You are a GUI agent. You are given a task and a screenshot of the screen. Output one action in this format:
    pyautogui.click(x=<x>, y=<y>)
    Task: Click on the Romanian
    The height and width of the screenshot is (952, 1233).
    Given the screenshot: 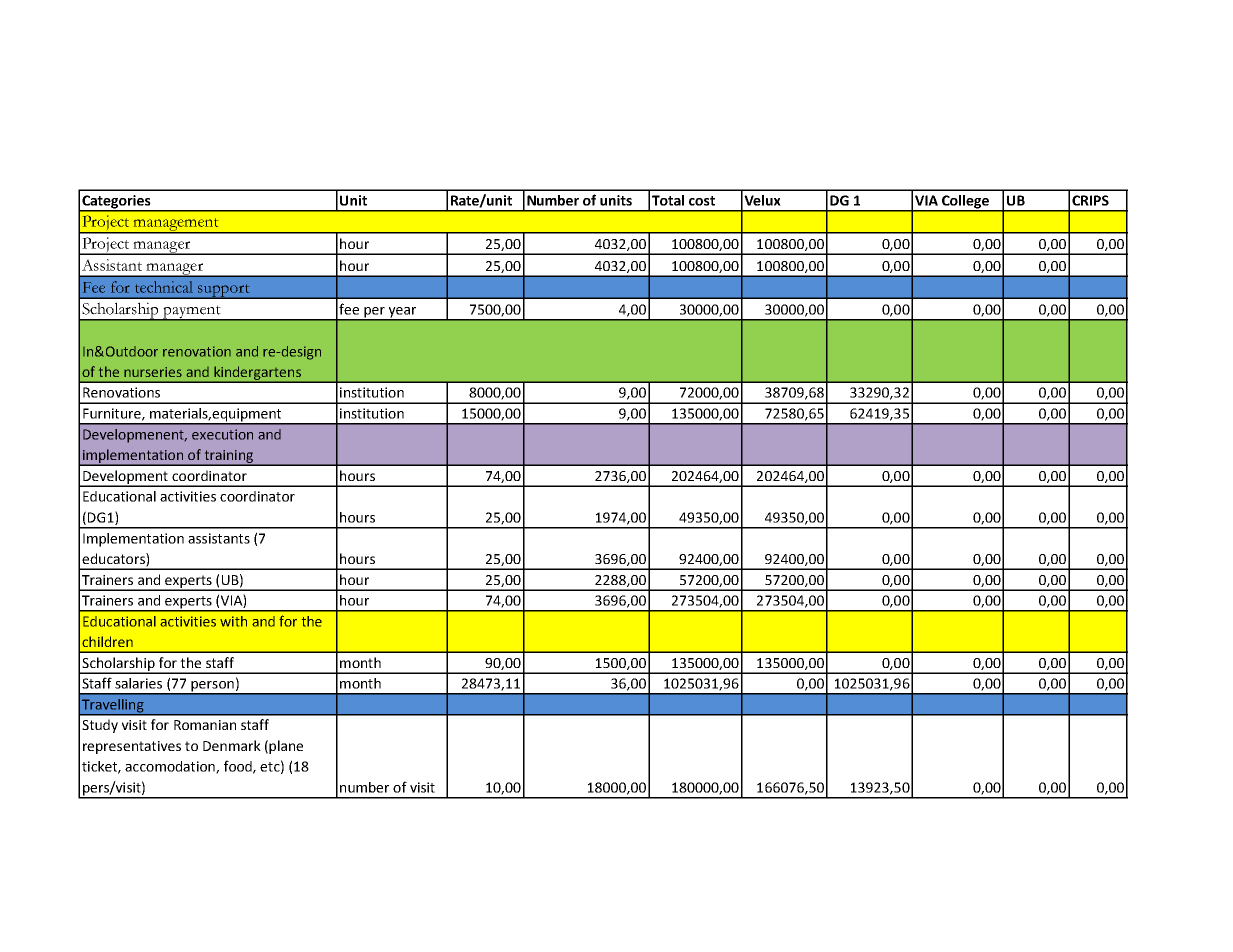 What is the action you would take?
    pyautogui.click(x=205, y=725)
